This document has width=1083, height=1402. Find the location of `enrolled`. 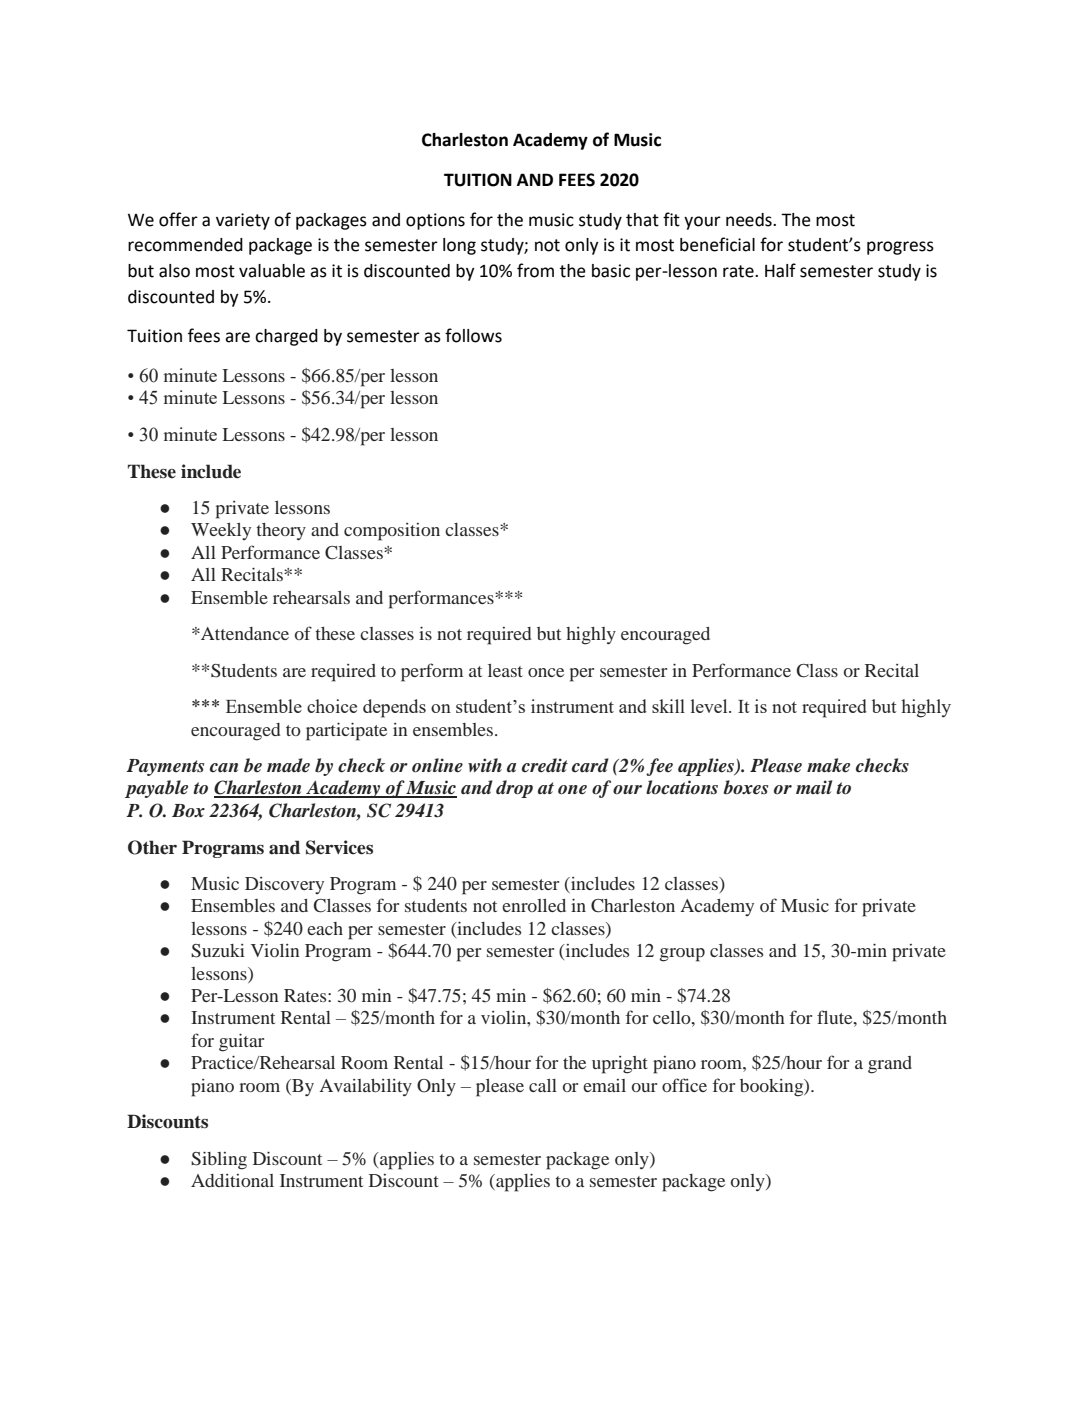

enrolled is located at coordinates (534, 905).
